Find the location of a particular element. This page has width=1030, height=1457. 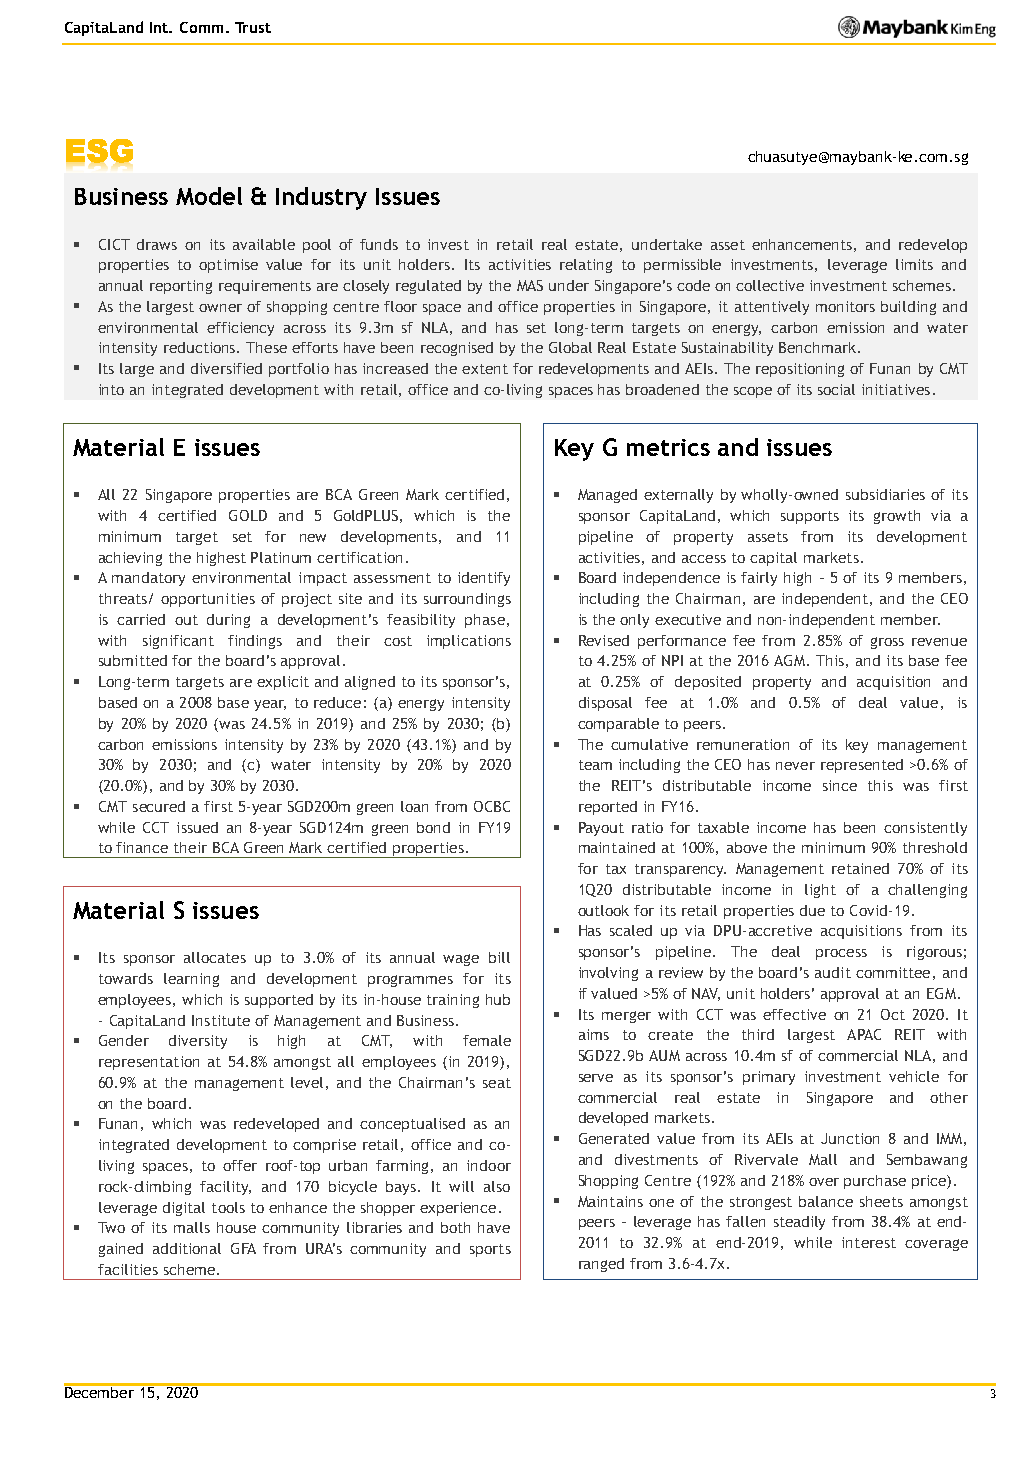

represented is located at coordinates (862, 766).
